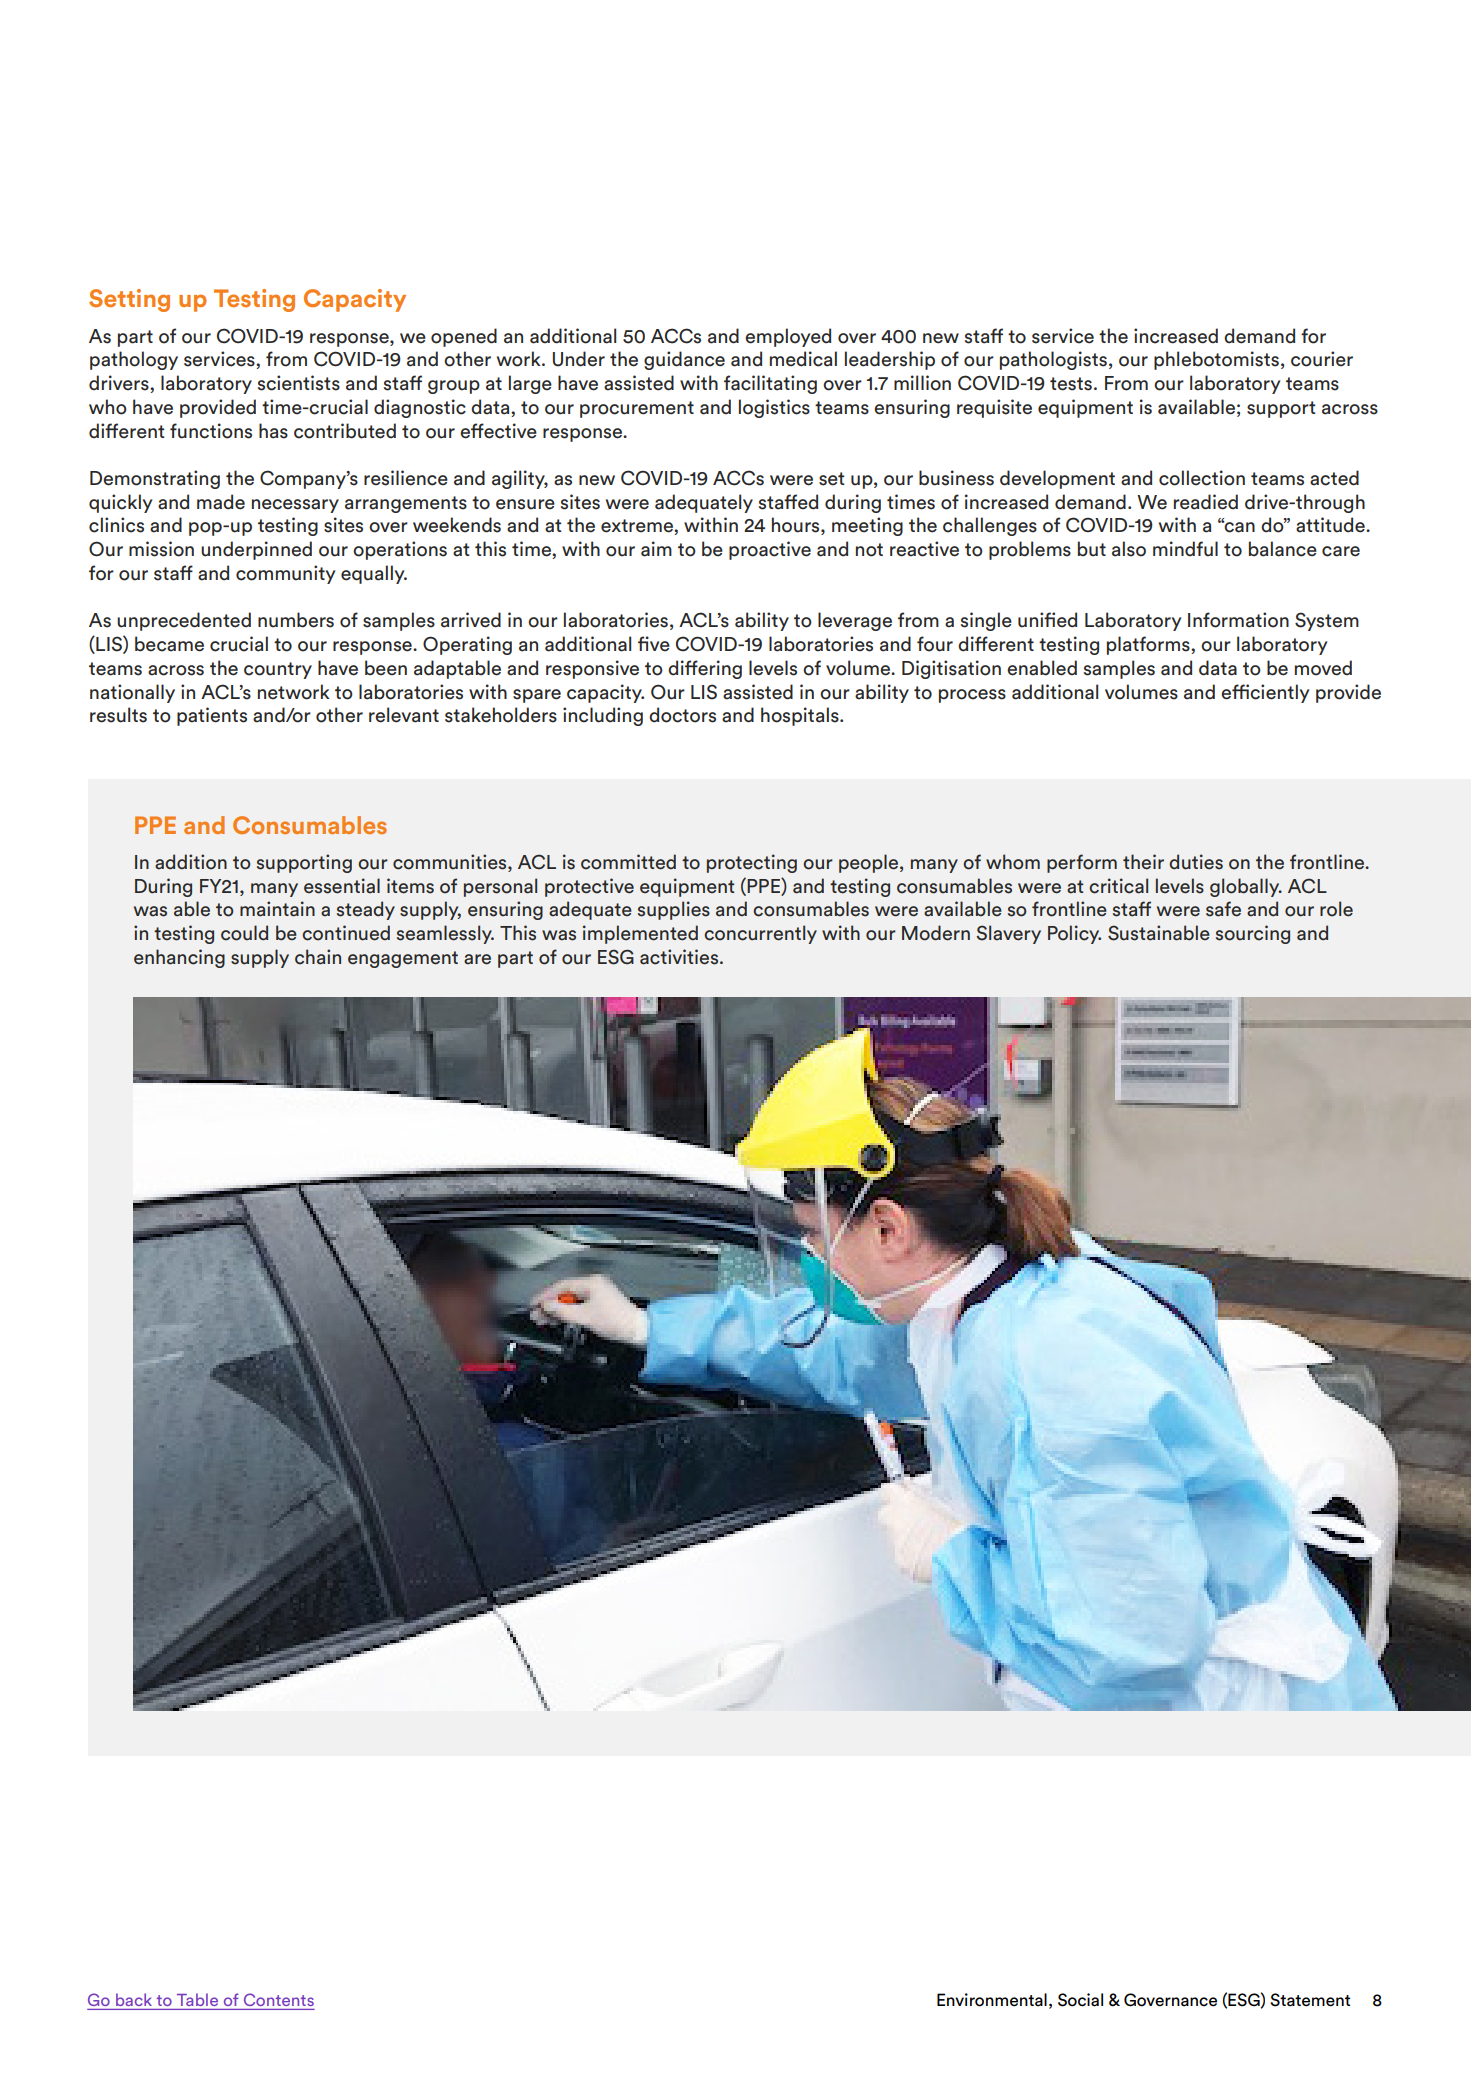 The width and height of the screenshot is (1471, 2081). What do you see at coordinates (1322, 359) in the screenshot?
I see `courier` at bounding box center [1322, 359].
